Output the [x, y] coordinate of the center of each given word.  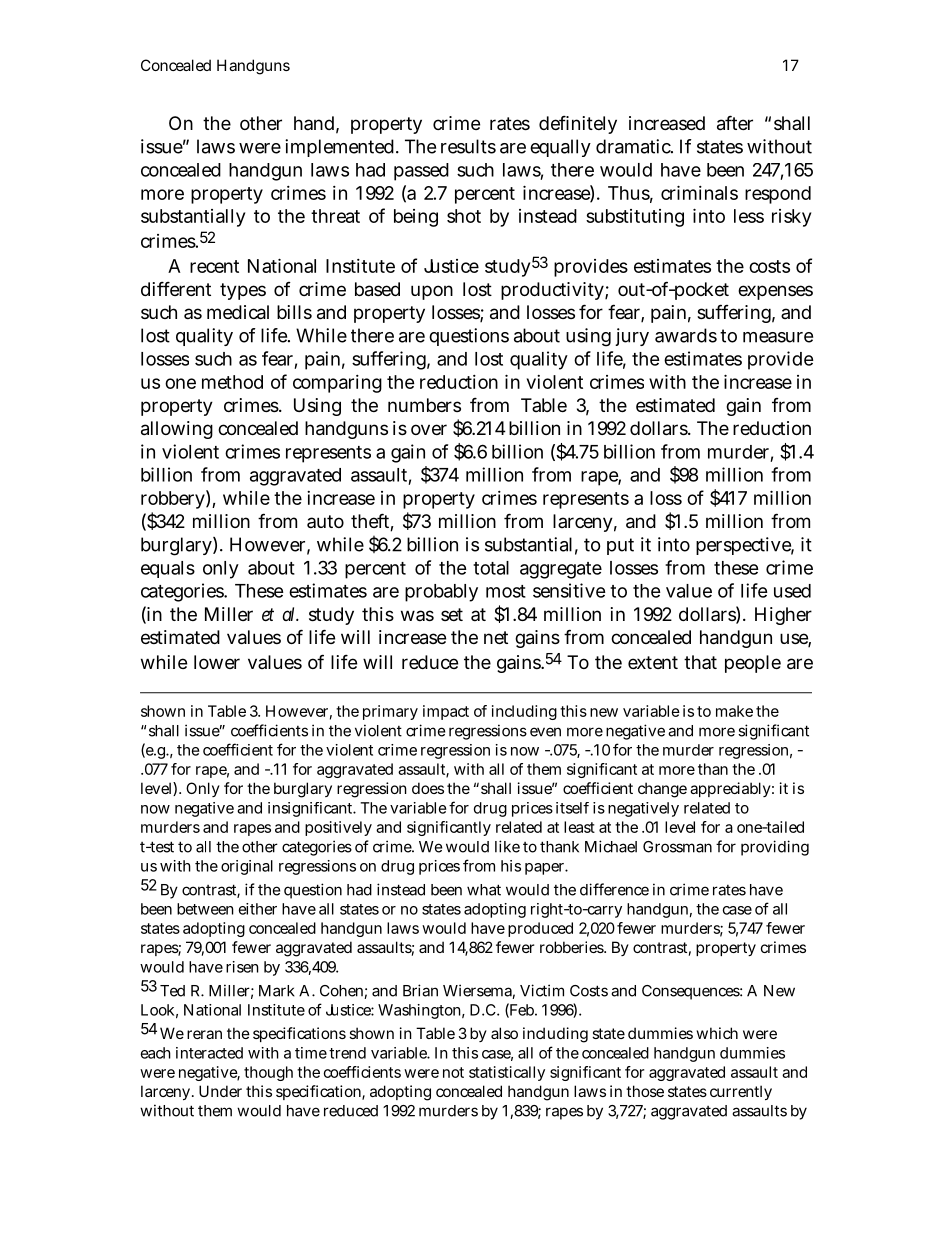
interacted [209, 1053]
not [453, 1072]
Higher [783, 616]
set [452, 614]
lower [217, 662]
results [468, 146]
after [735, 123]
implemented [341, 148]
